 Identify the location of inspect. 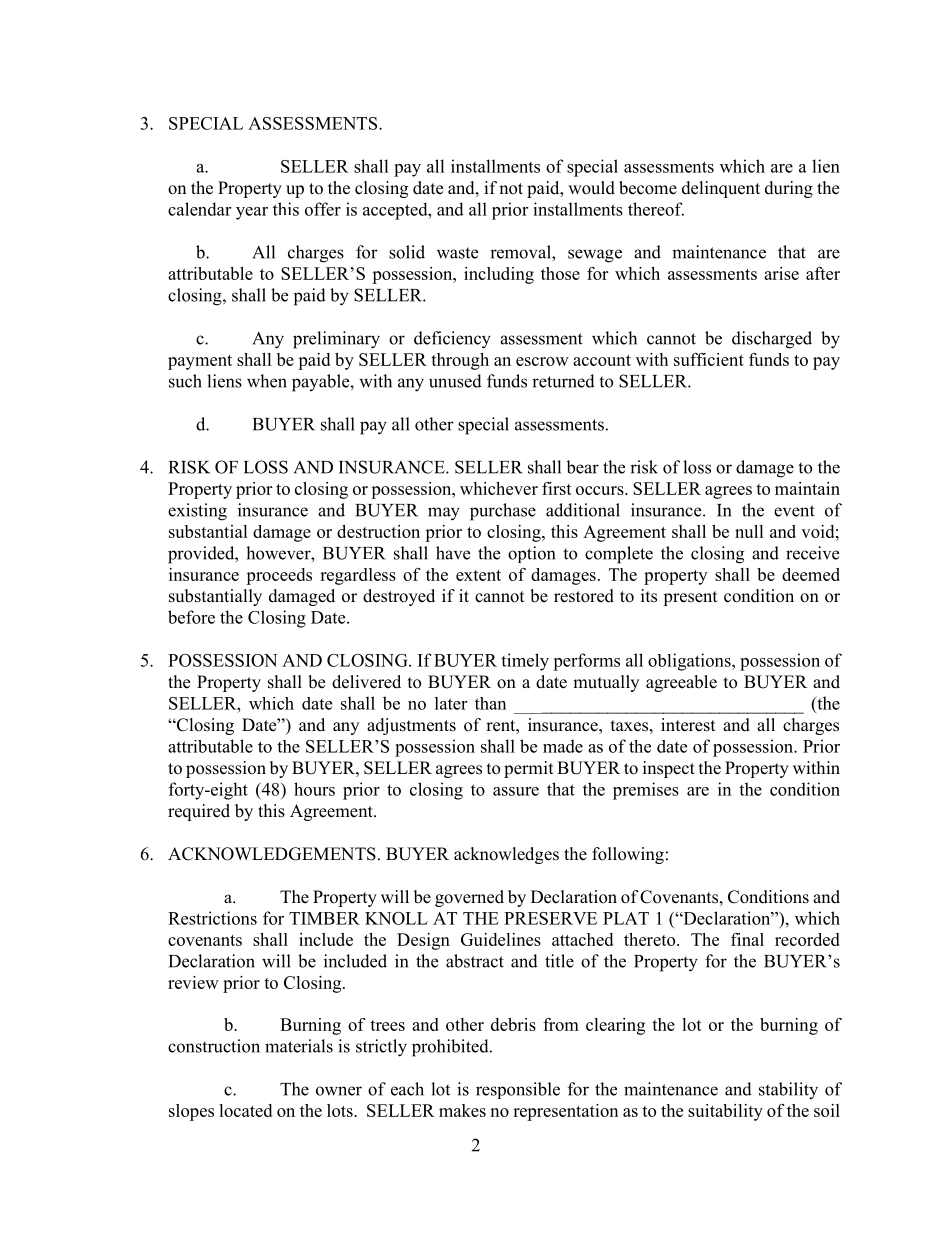
(669, 769).
